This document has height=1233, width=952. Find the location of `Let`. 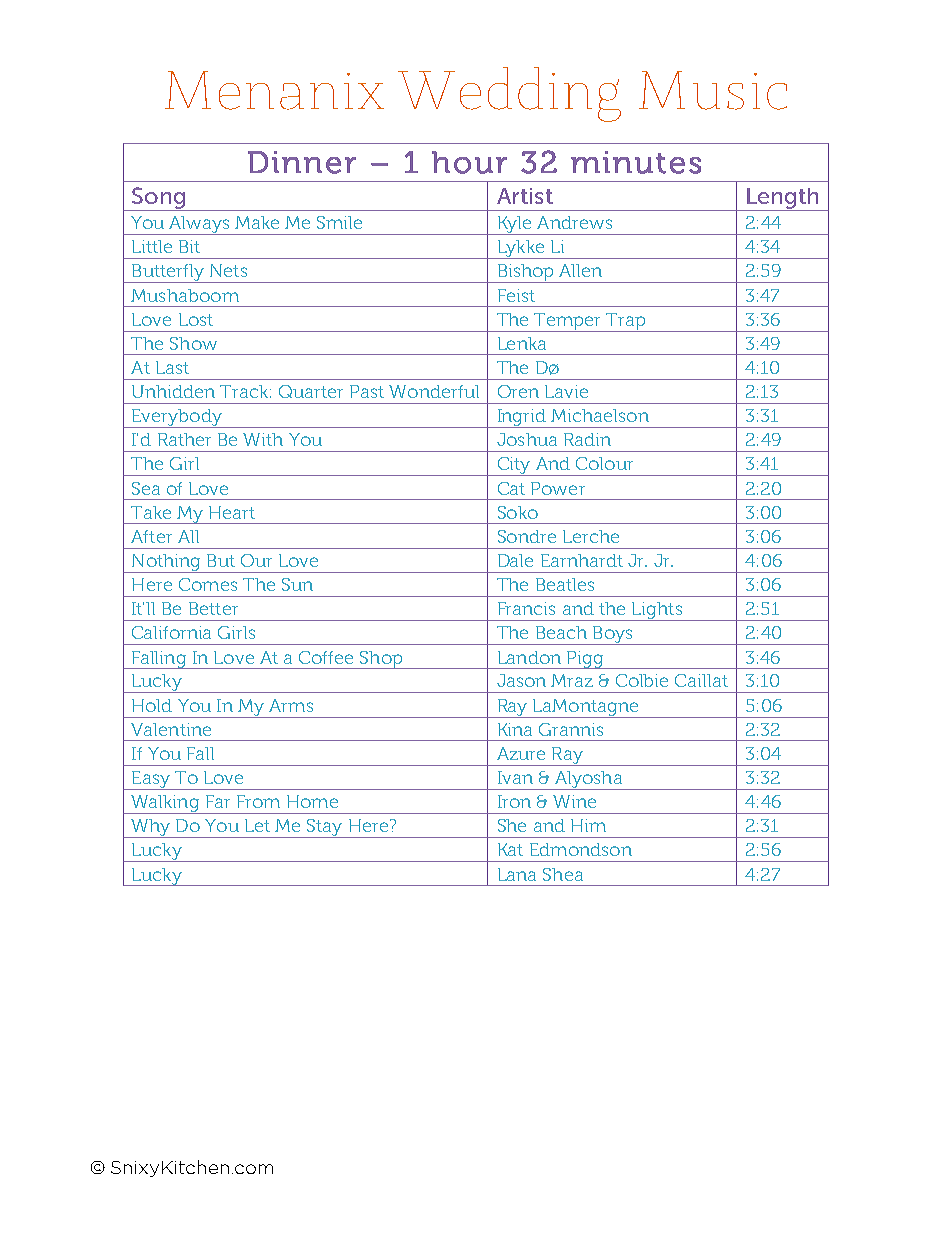

Let is located at coordinates (257, 825).
